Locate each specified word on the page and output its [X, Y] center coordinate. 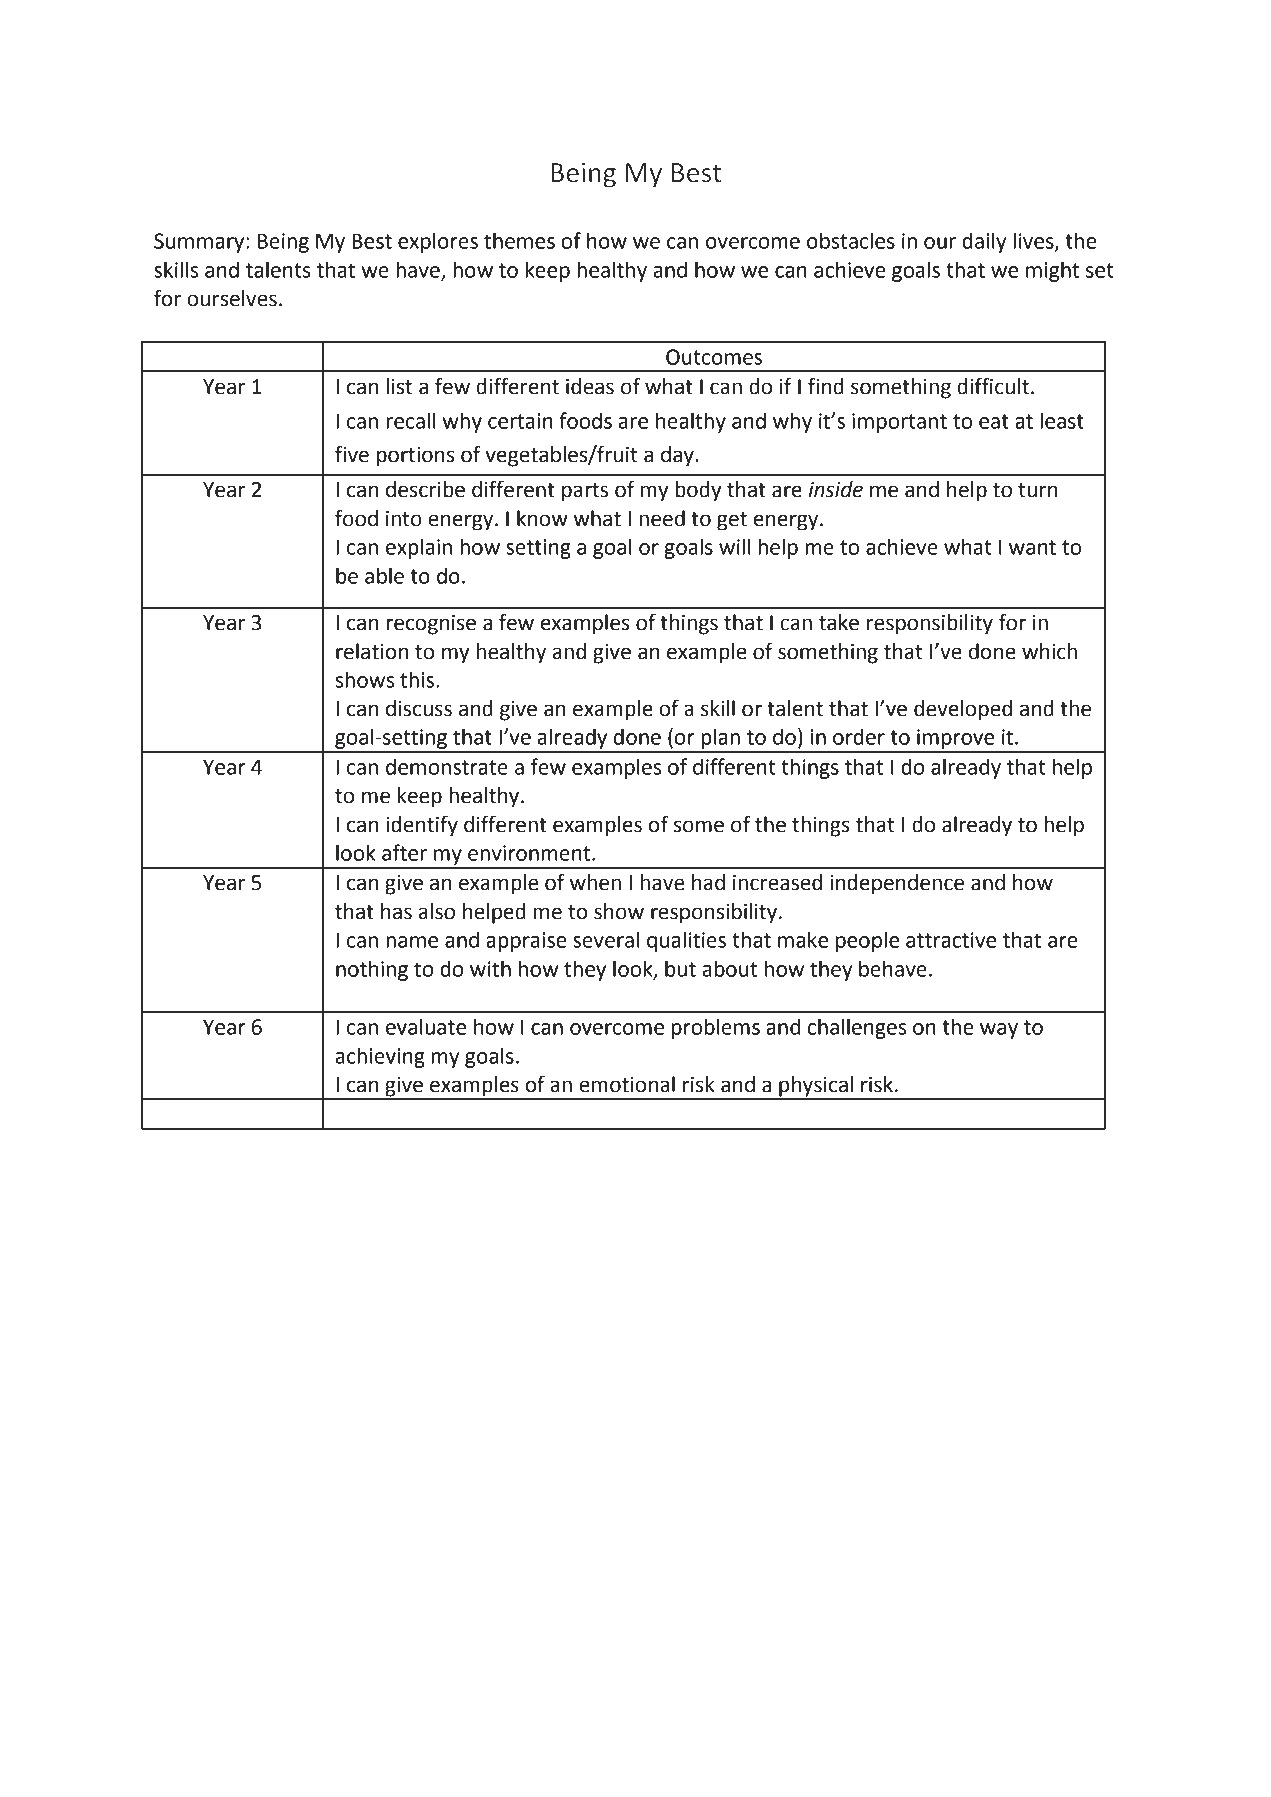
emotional [627, 1084]
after [404, 852]
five [352, 454]
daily [984, 242]
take [839, 622]
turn [1038, 490]
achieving [380, 1057]
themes [519, 240]
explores [438, 242]
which [1049, 651]
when [595, 882]
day [677, 456]
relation [372, 651]
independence [897, 884]
